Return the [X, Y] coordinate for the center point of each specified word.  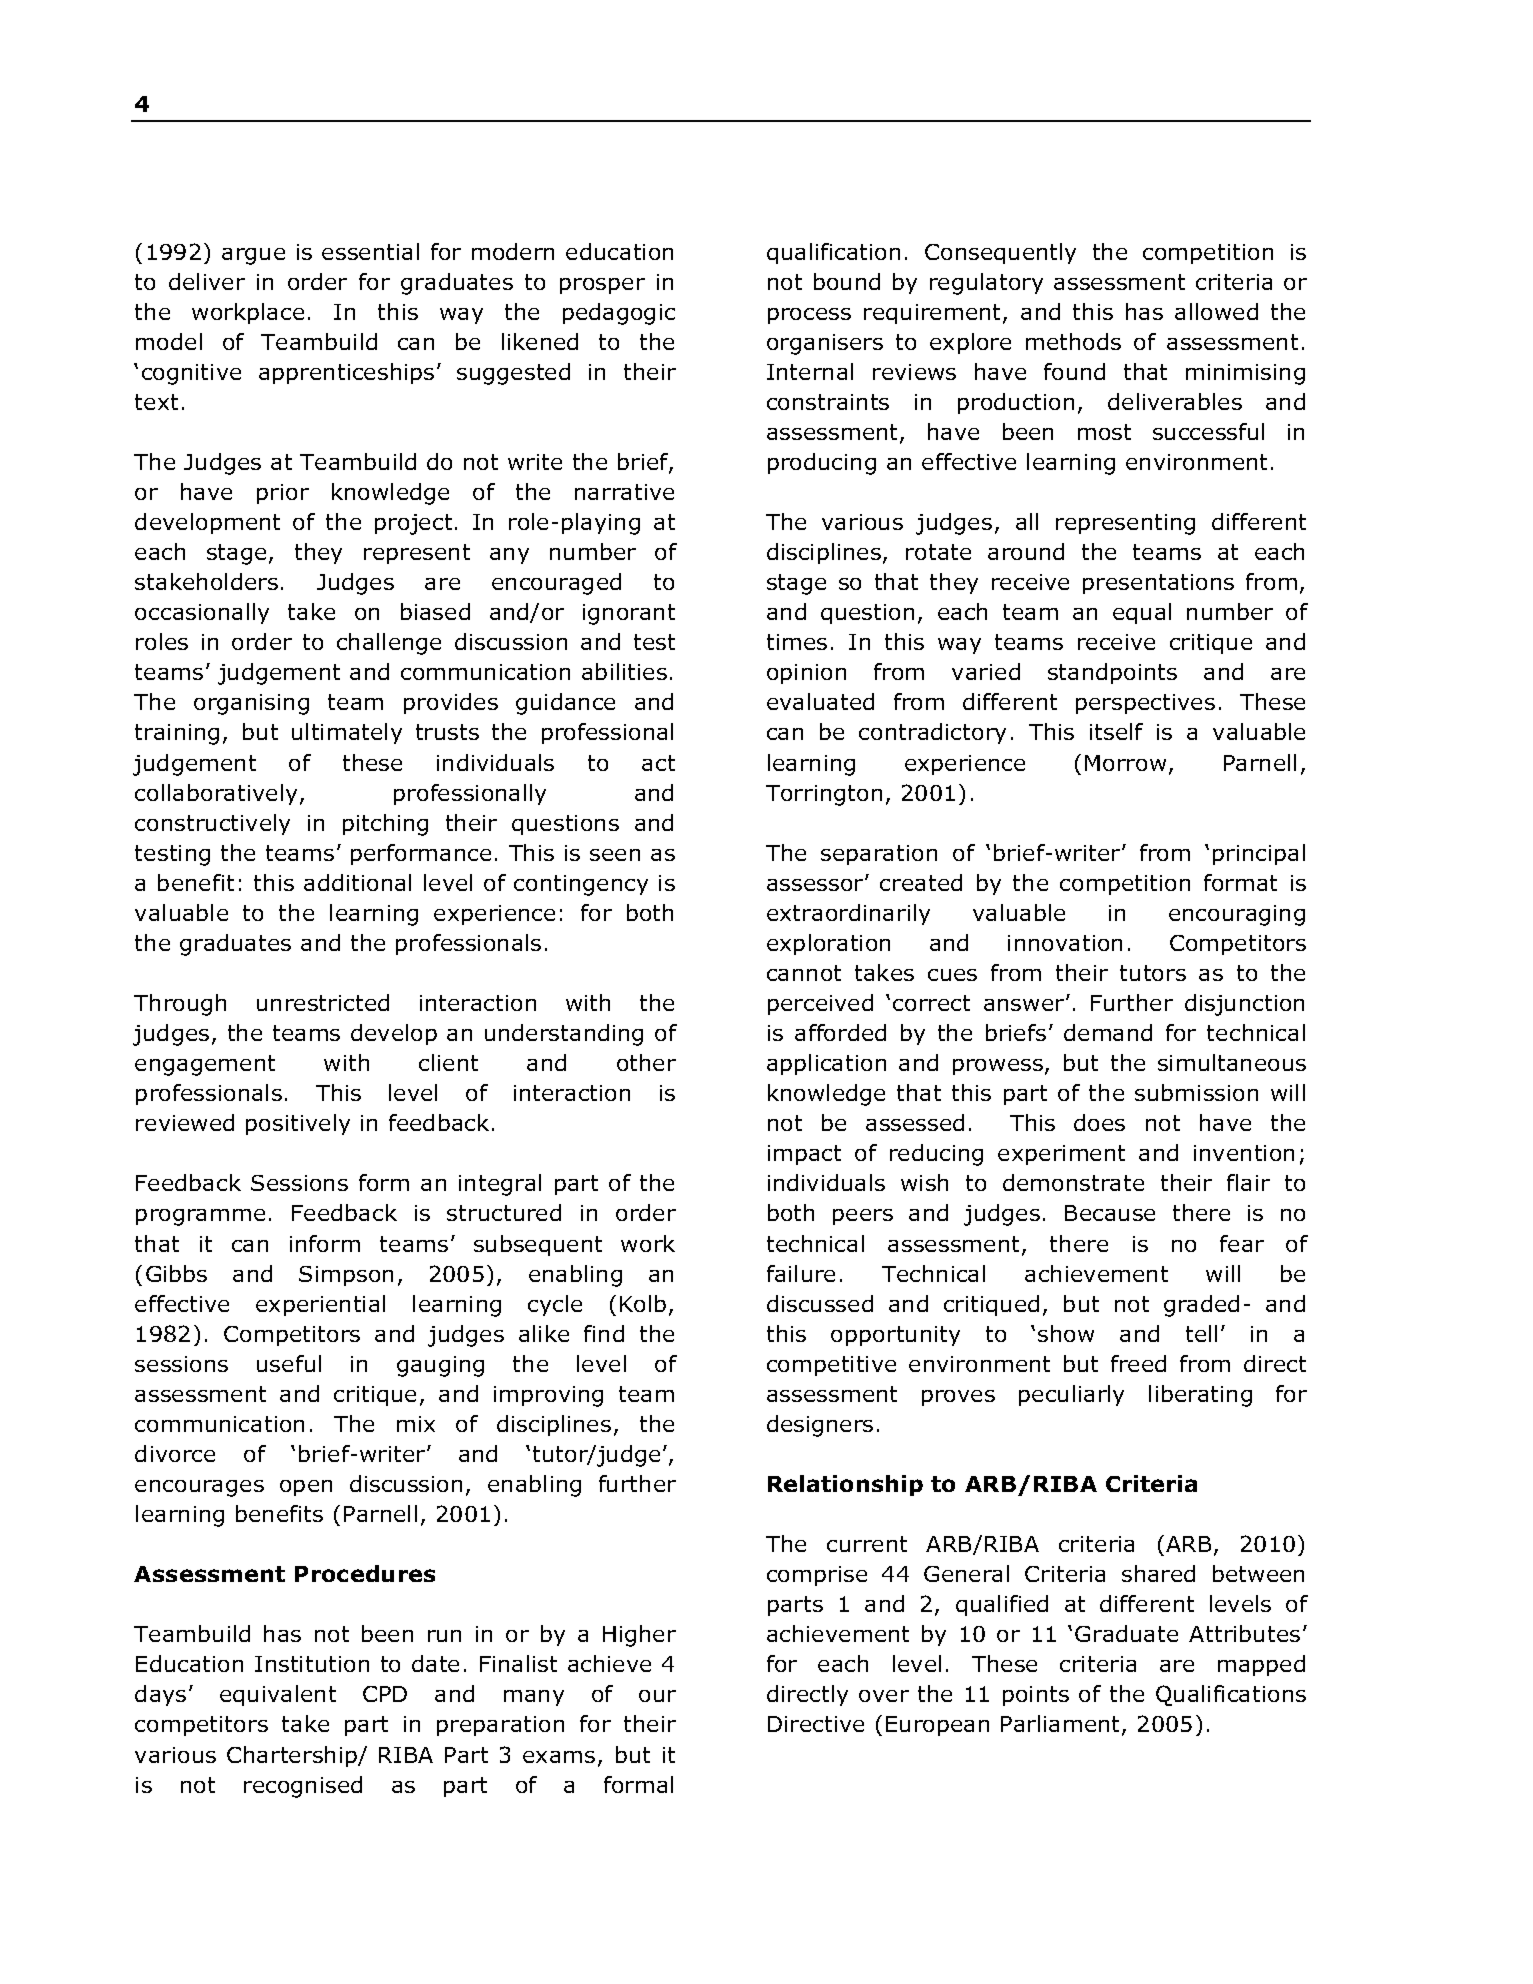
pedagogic [619, 314]
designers [820, 1426]
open [306, 1488]
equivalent [278, 1695]
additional [357, 882]
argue [253, 256]
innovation [1065, 943]
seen [615, 855]
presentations [1158, 584]
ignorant [629, 614]
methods [1073, 341]
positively [298, 1124]
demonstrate [1073, 1182]
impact [804, 1155]
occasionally [202, 613]
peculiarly [1071, 1395]
